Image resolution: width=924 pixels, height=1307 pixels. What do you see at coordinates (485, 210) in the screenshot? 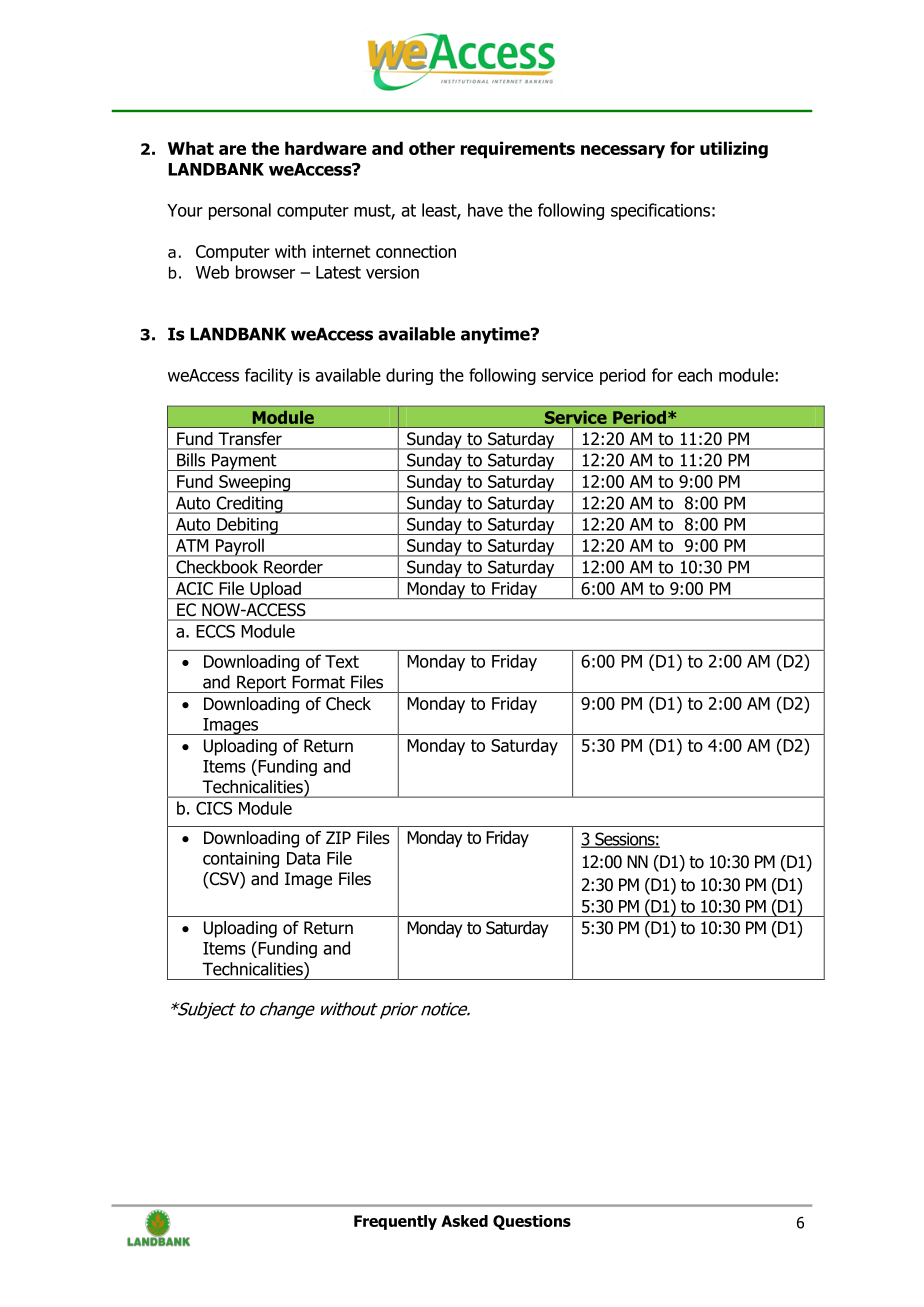
I see `have` at bounding box center [485, 210].
